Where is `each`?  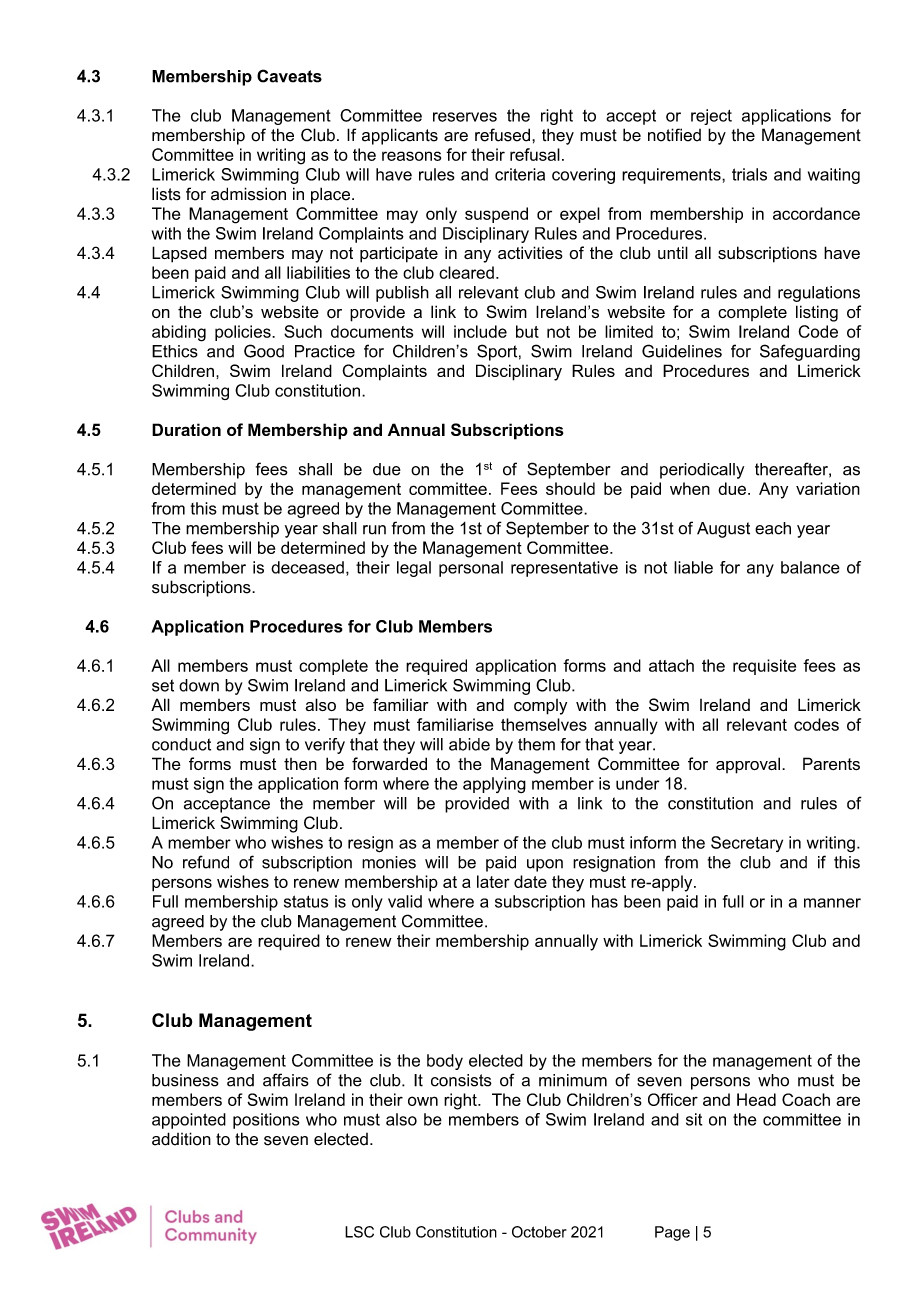
each is located at coordinates (773, 528).
